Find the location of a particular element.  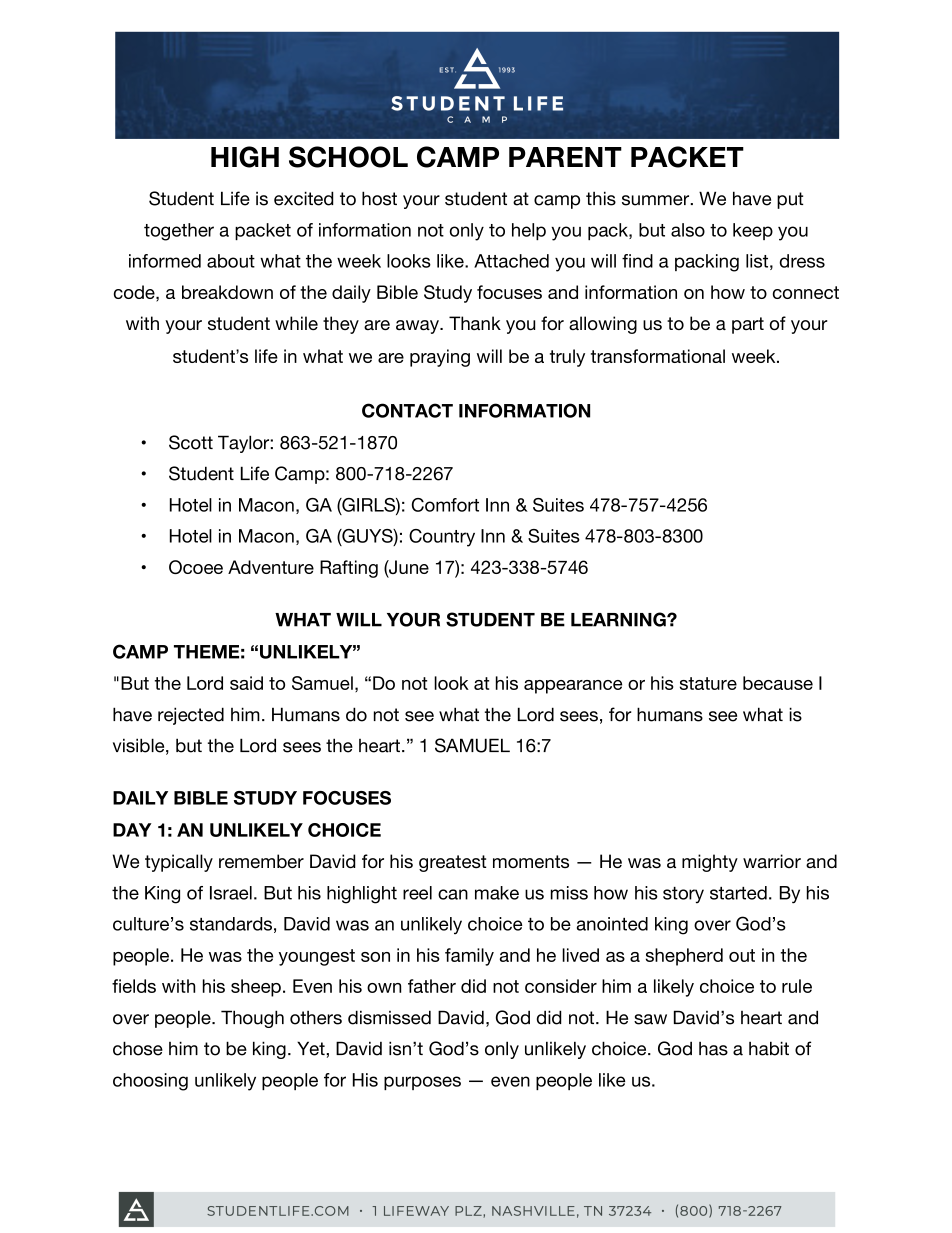

Though is located at coordinates (252, 1019).
